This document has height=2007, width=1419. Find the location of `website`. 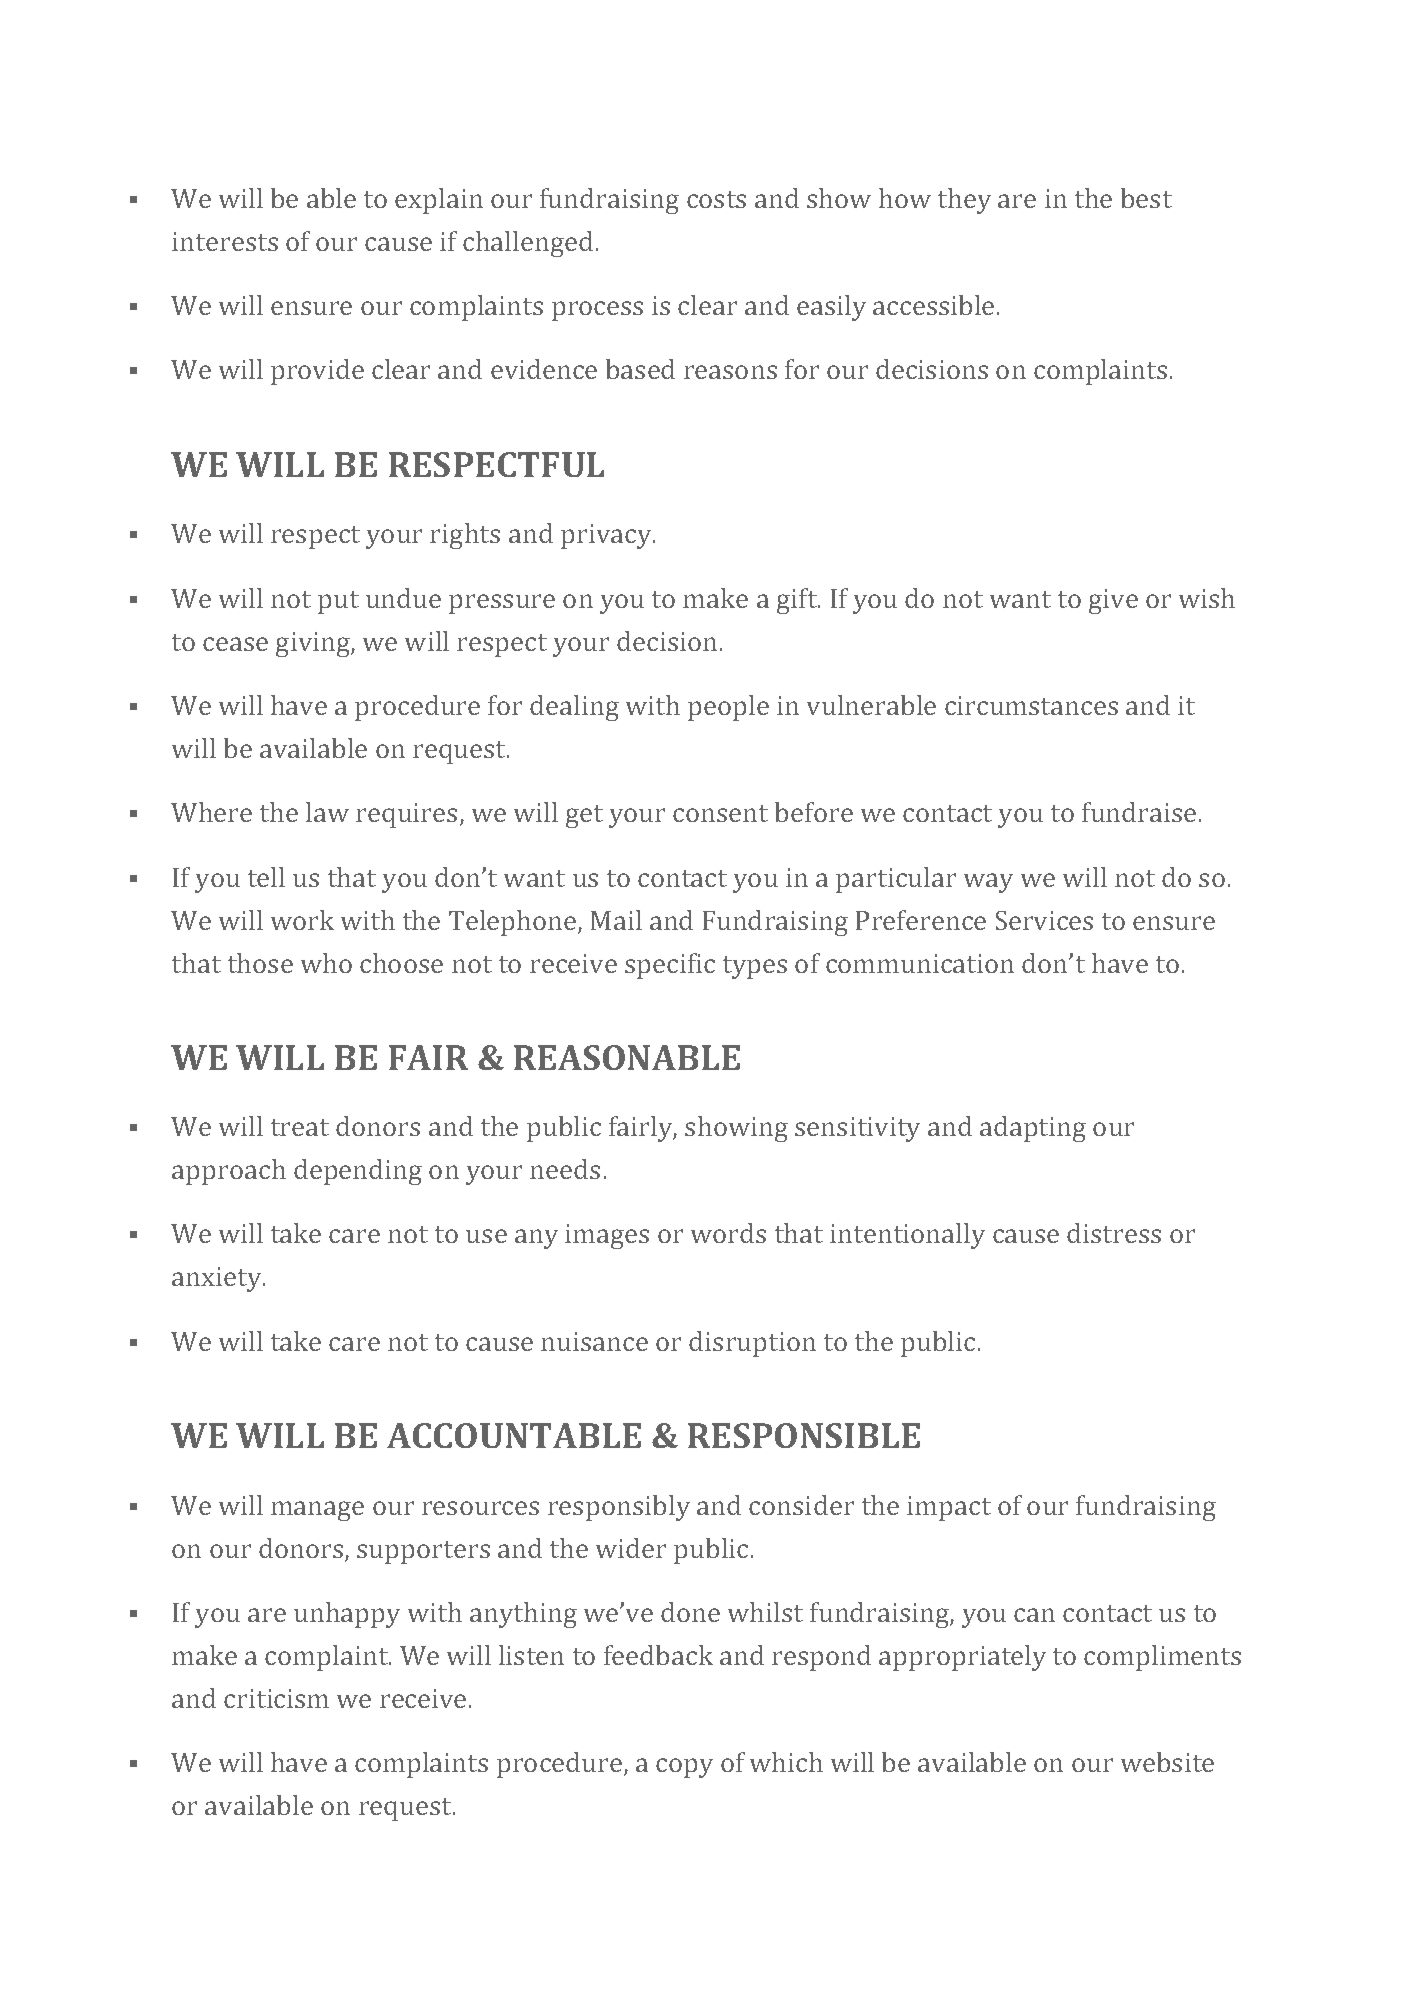

website is located at coordinates (1167, 1762).
